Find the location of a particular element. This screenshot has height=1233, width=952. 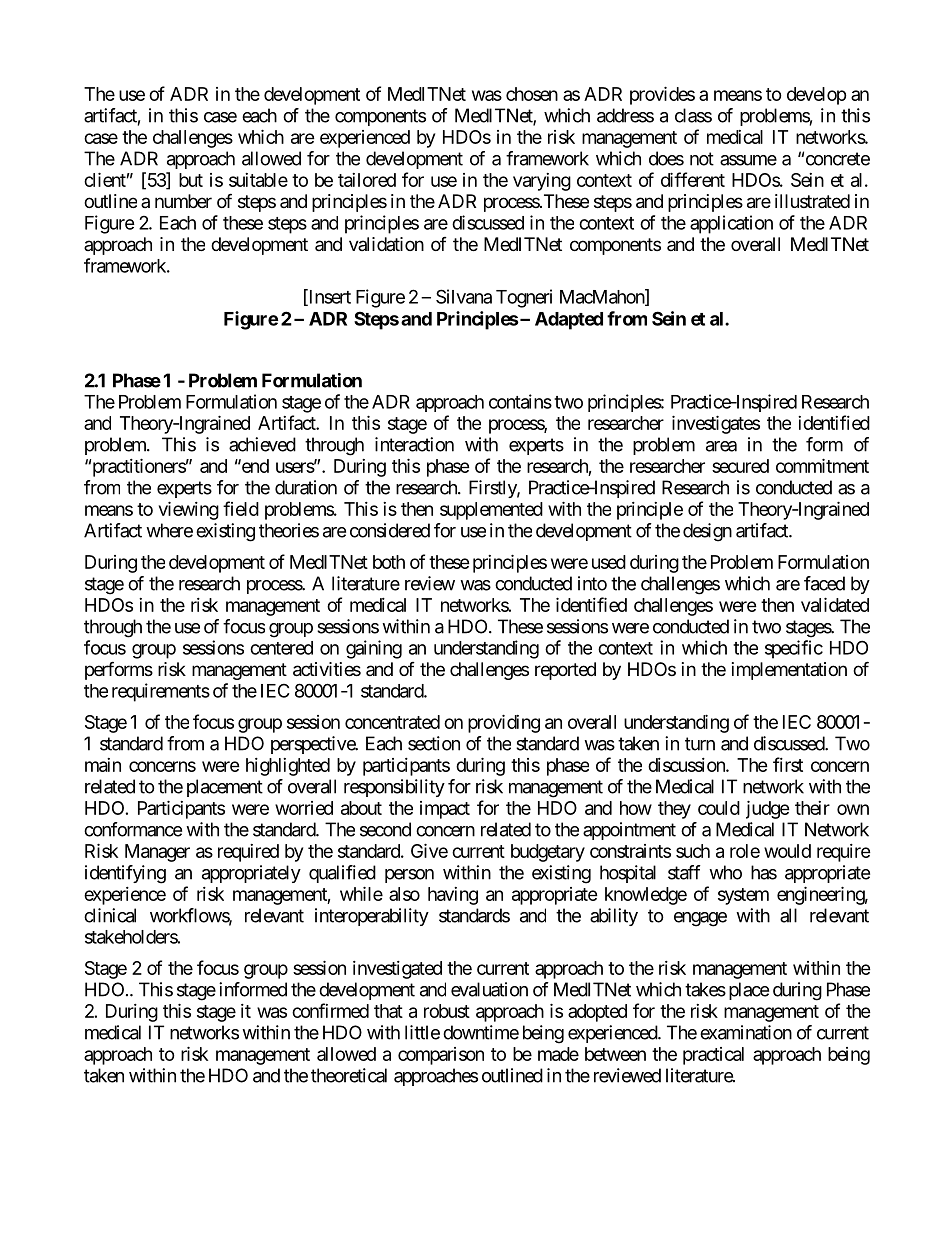

chosen is located at coordinates (532, 94).
